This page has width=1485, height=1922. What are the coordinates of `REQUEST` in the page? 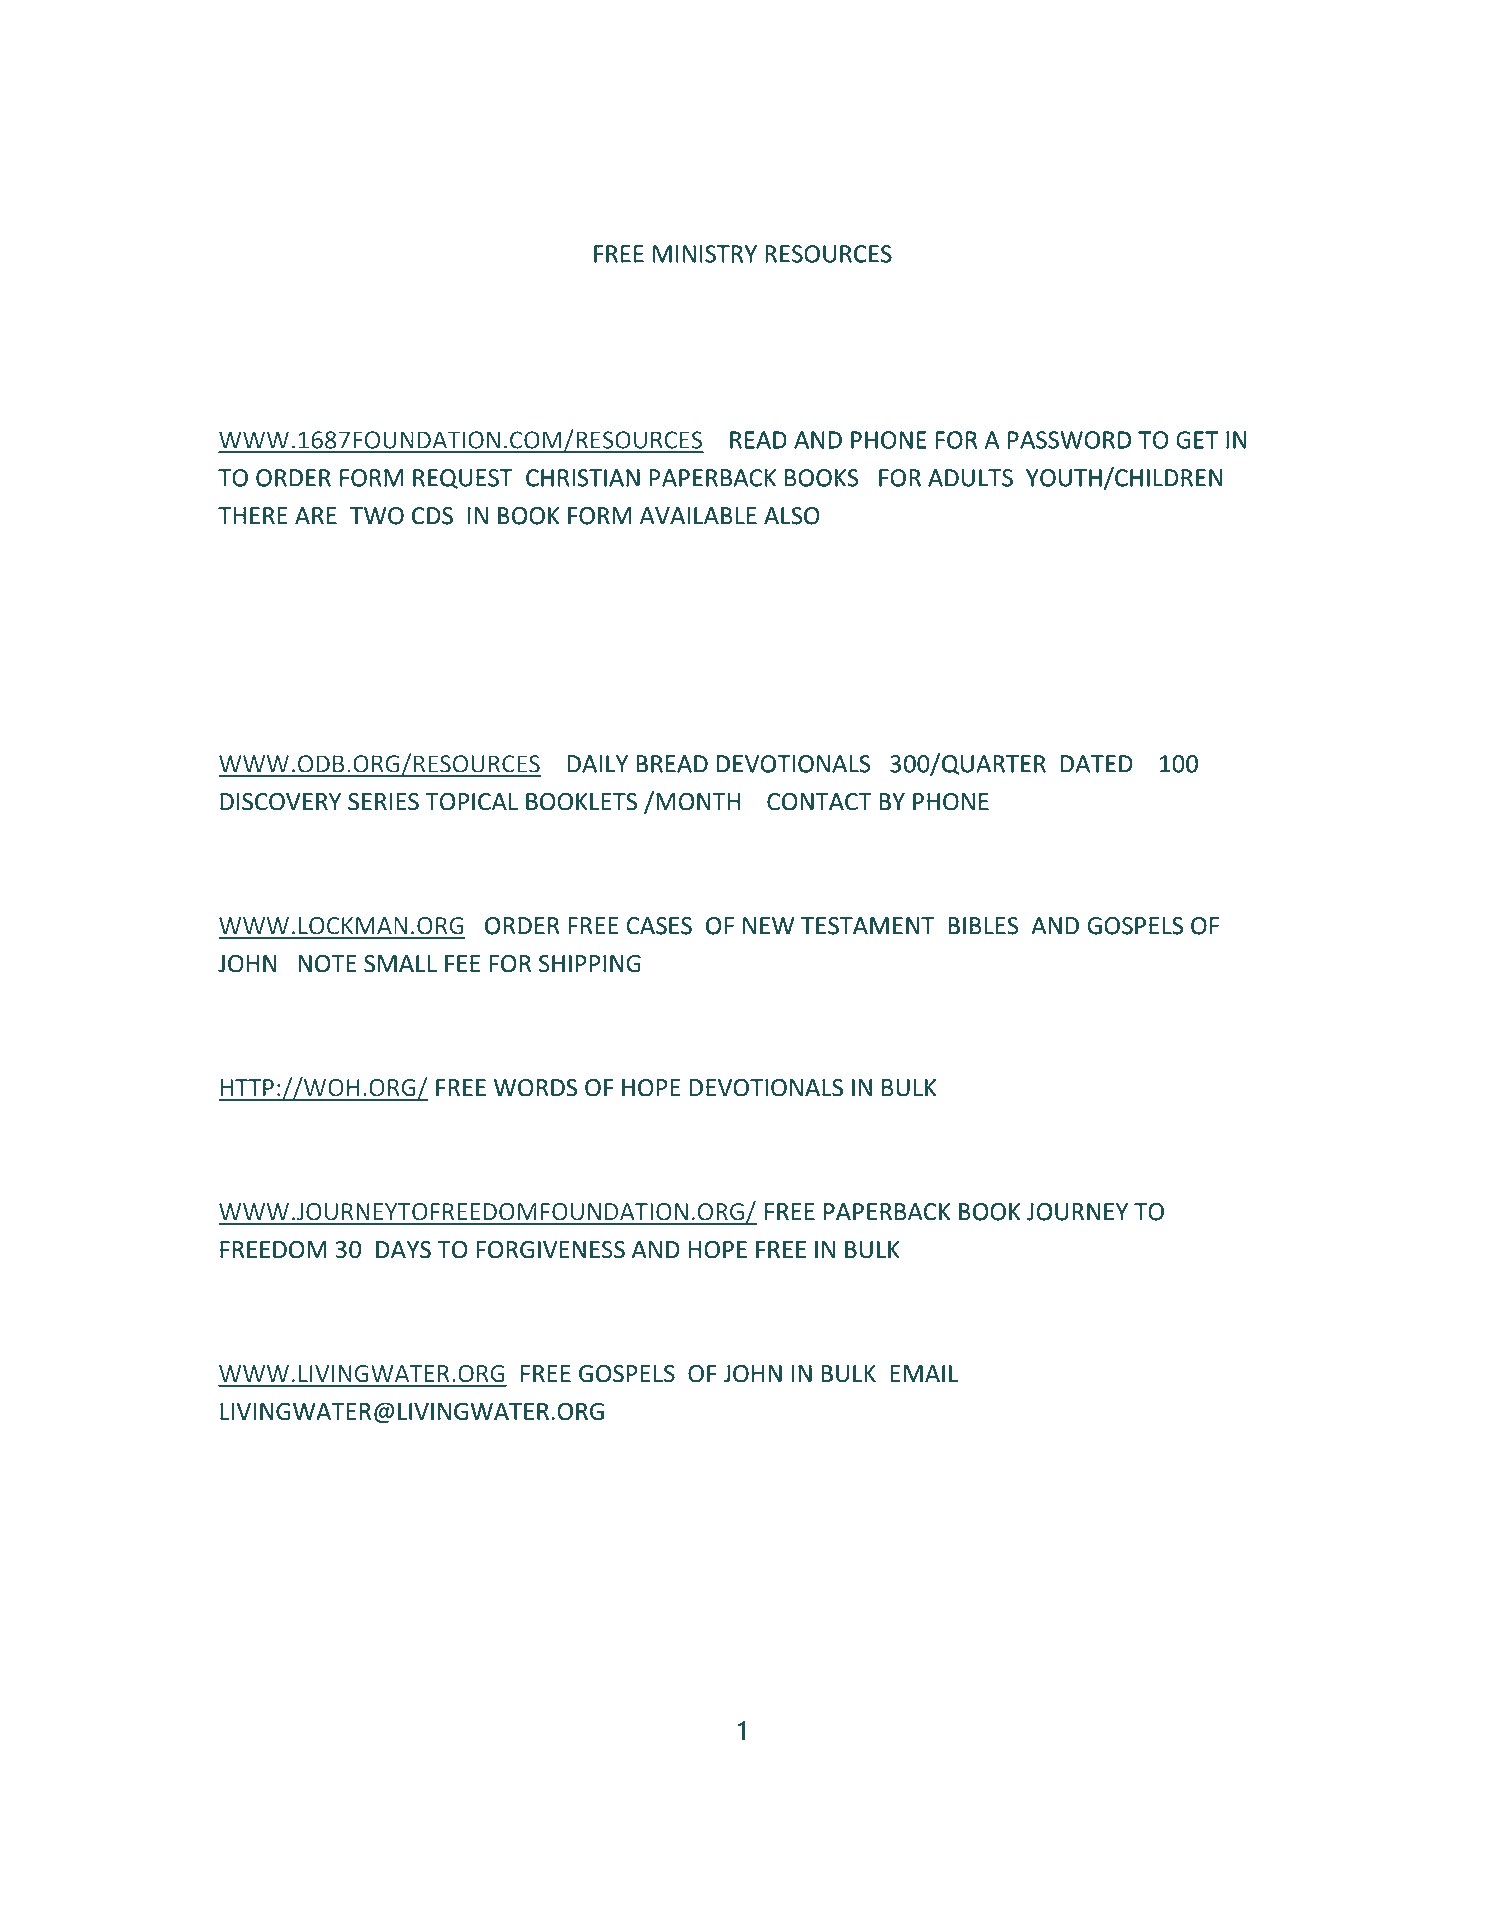 It's located at (463, 479).
